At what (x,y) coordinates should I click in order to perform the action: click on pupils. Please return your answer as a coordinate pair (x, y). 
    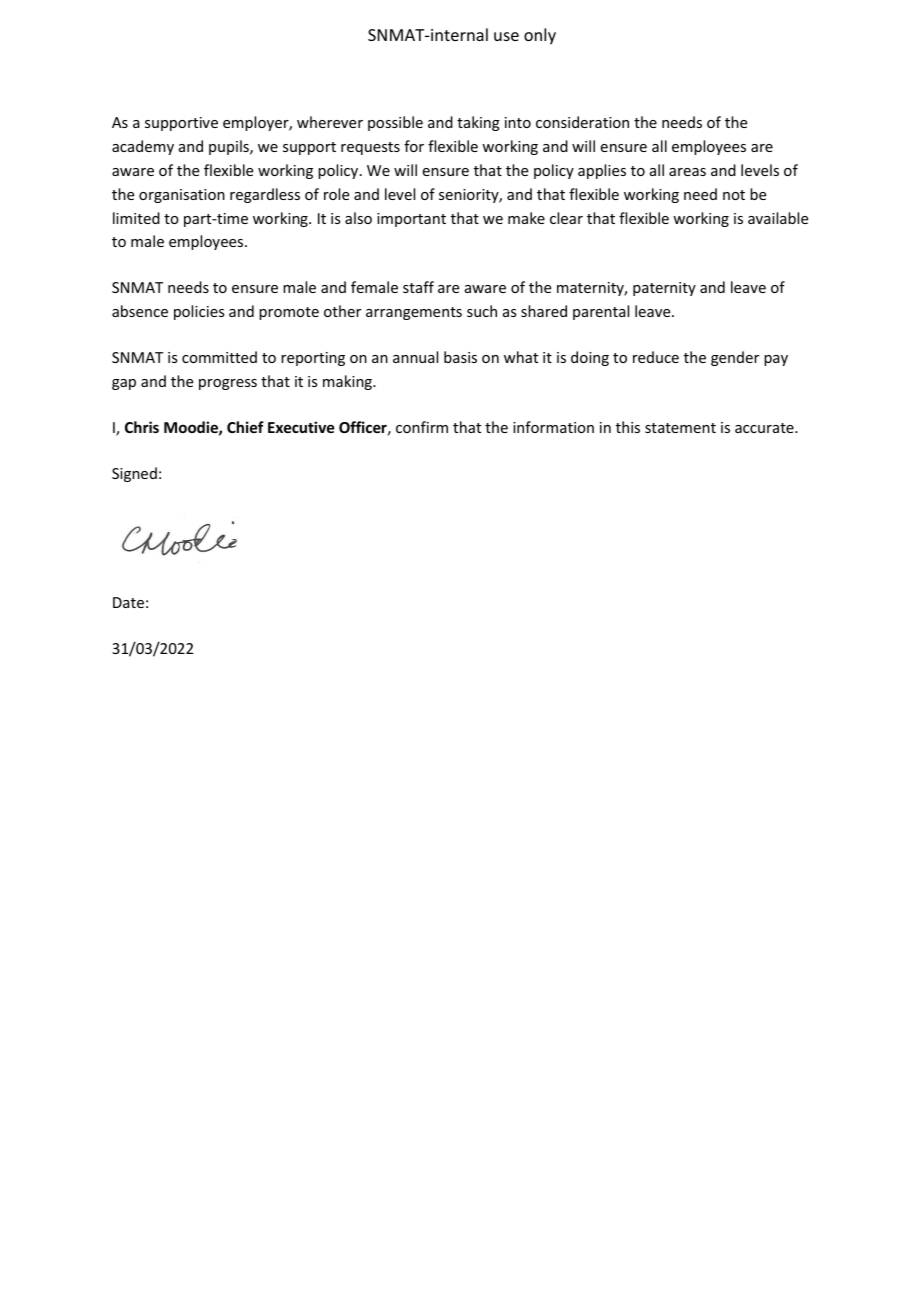
    Looking at the image, I should click on (230, 147).
